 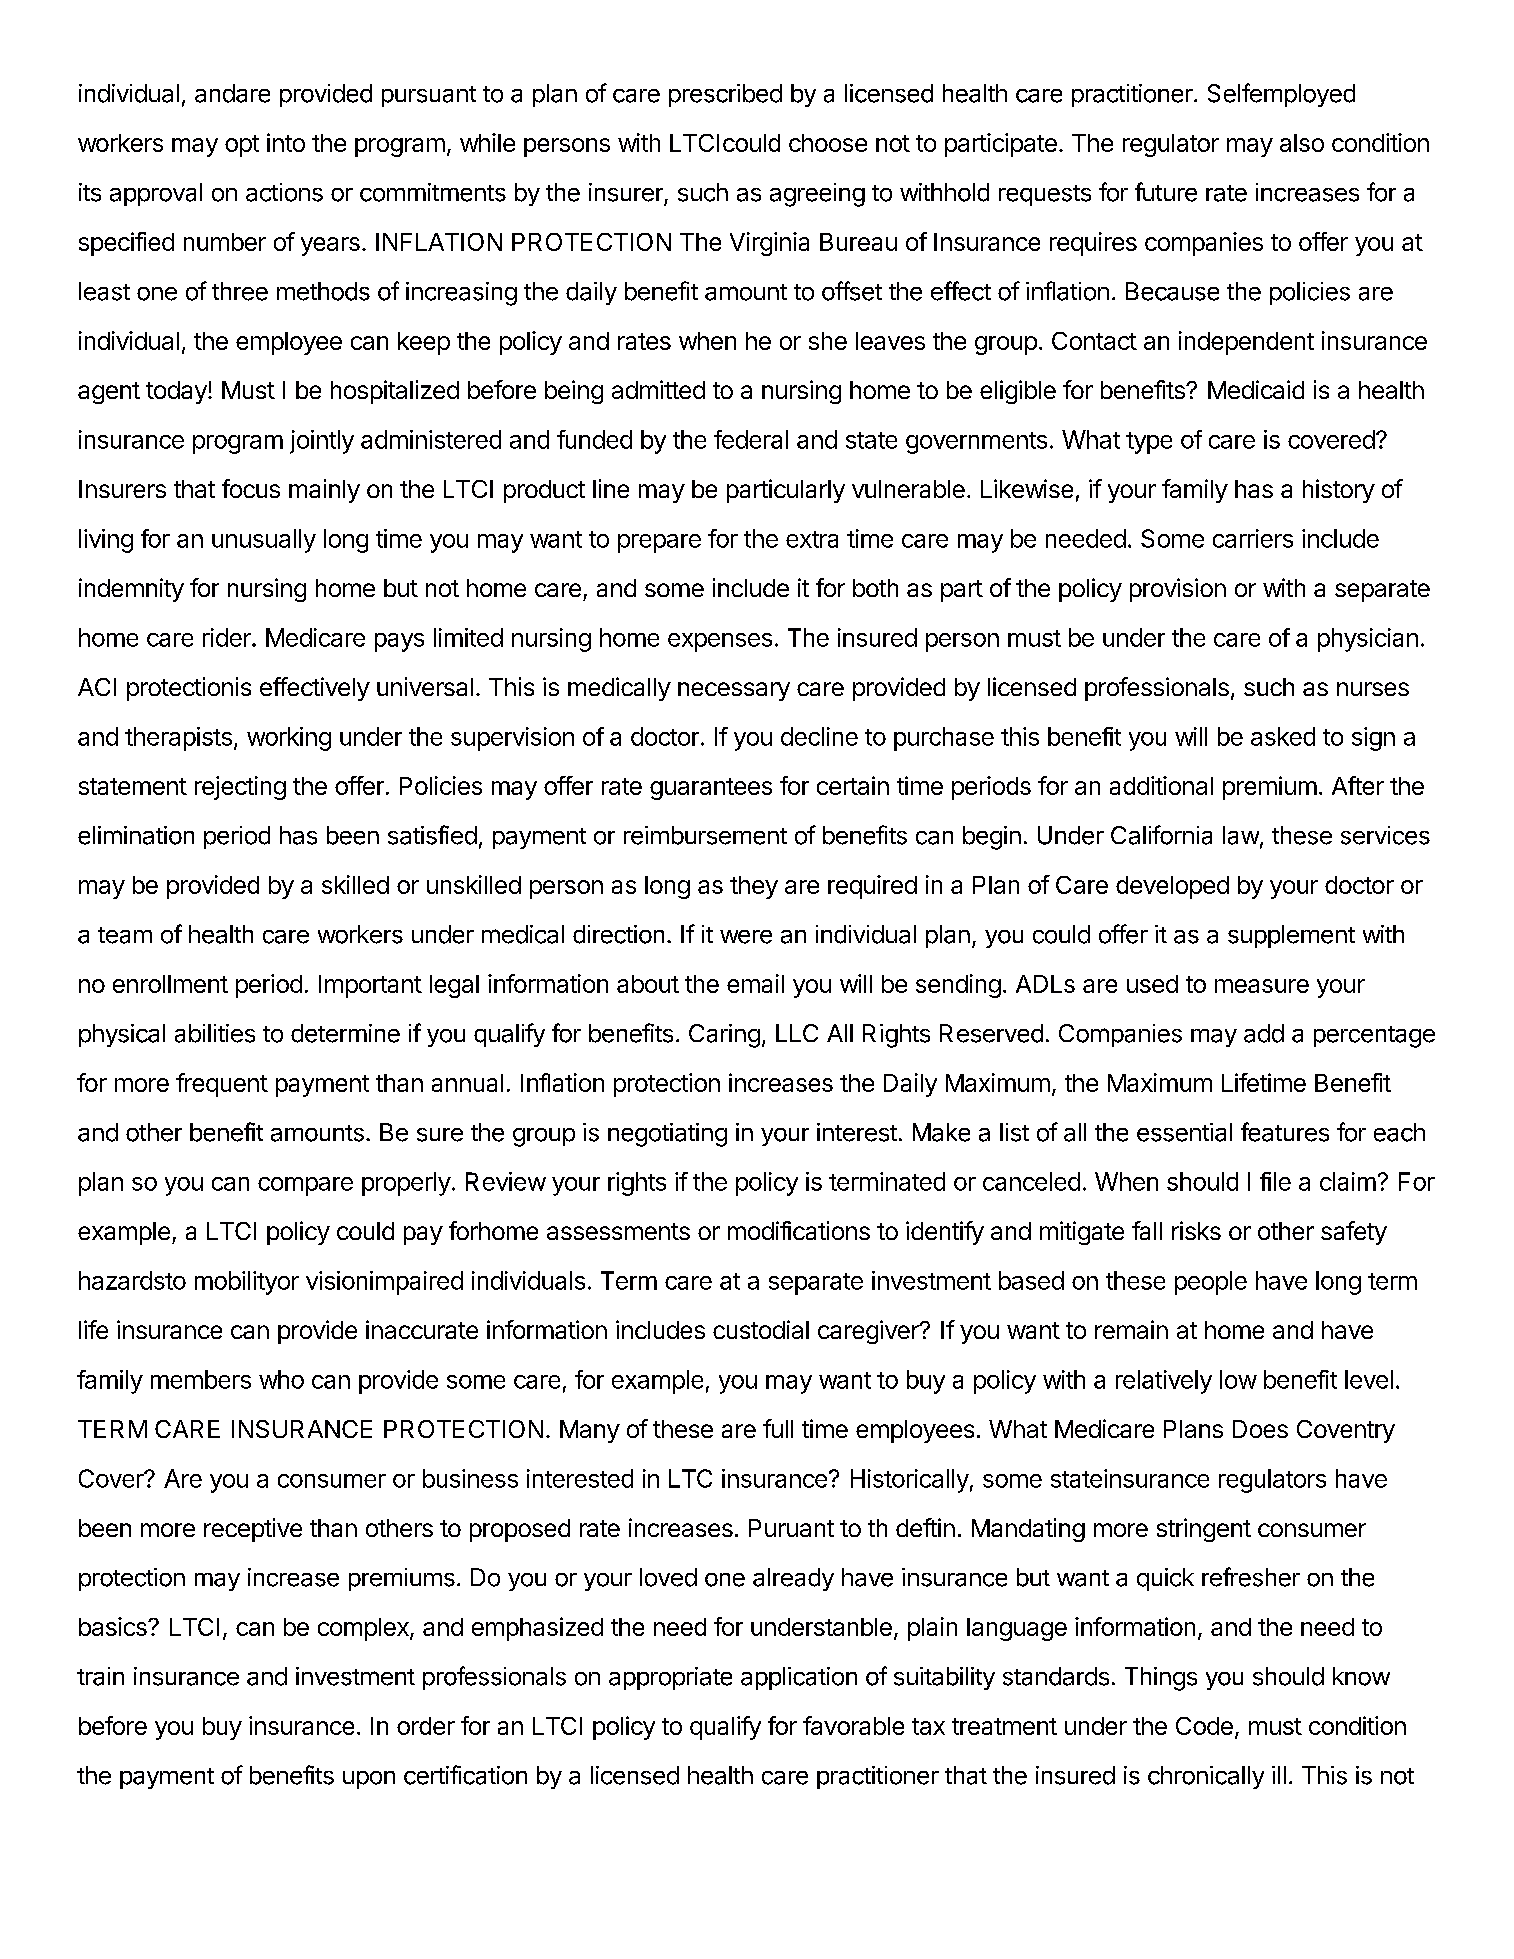 I want to click on also, so click(x=1302, y=143).
